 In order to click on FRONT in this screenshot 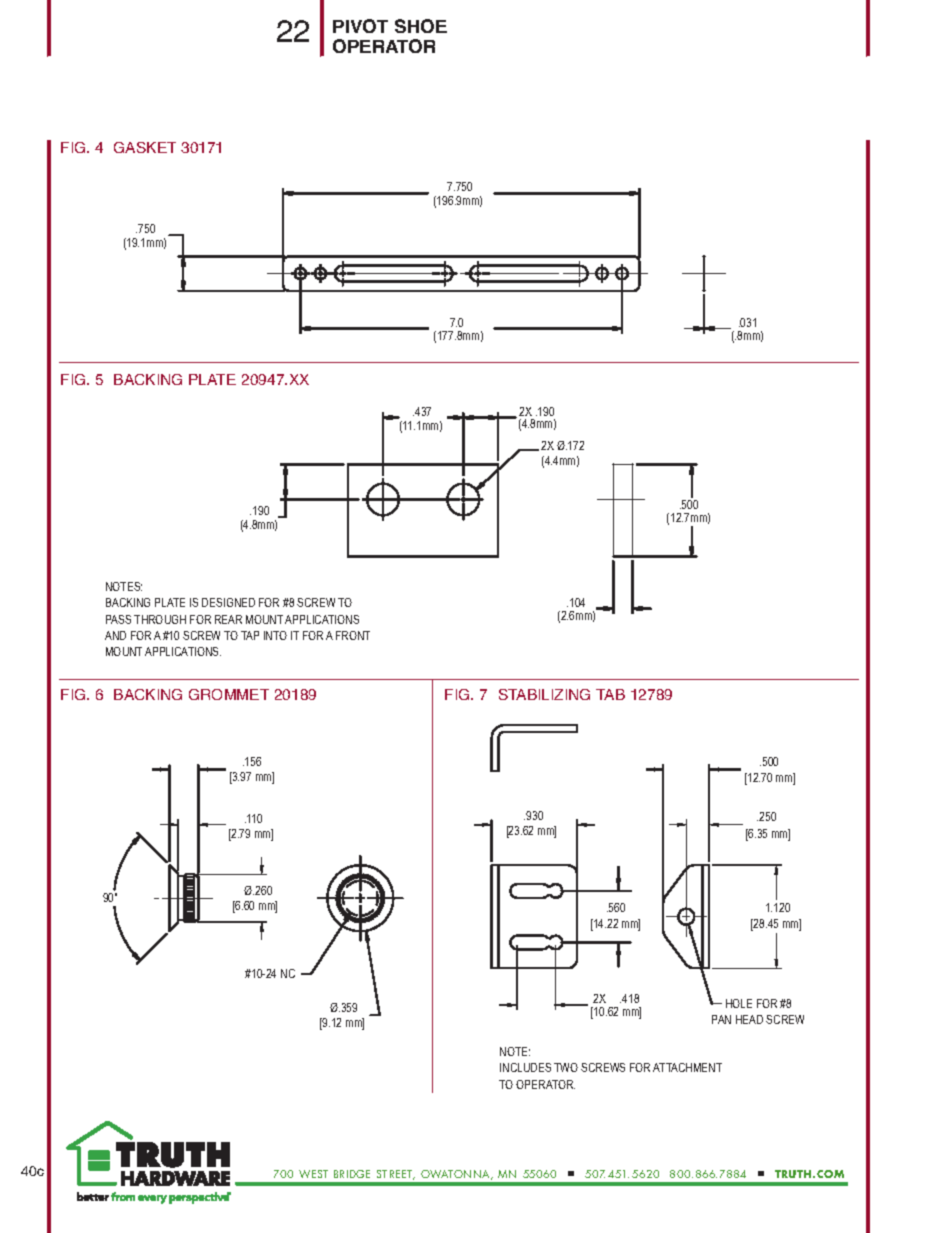, I will do `click(353, 635)`.
